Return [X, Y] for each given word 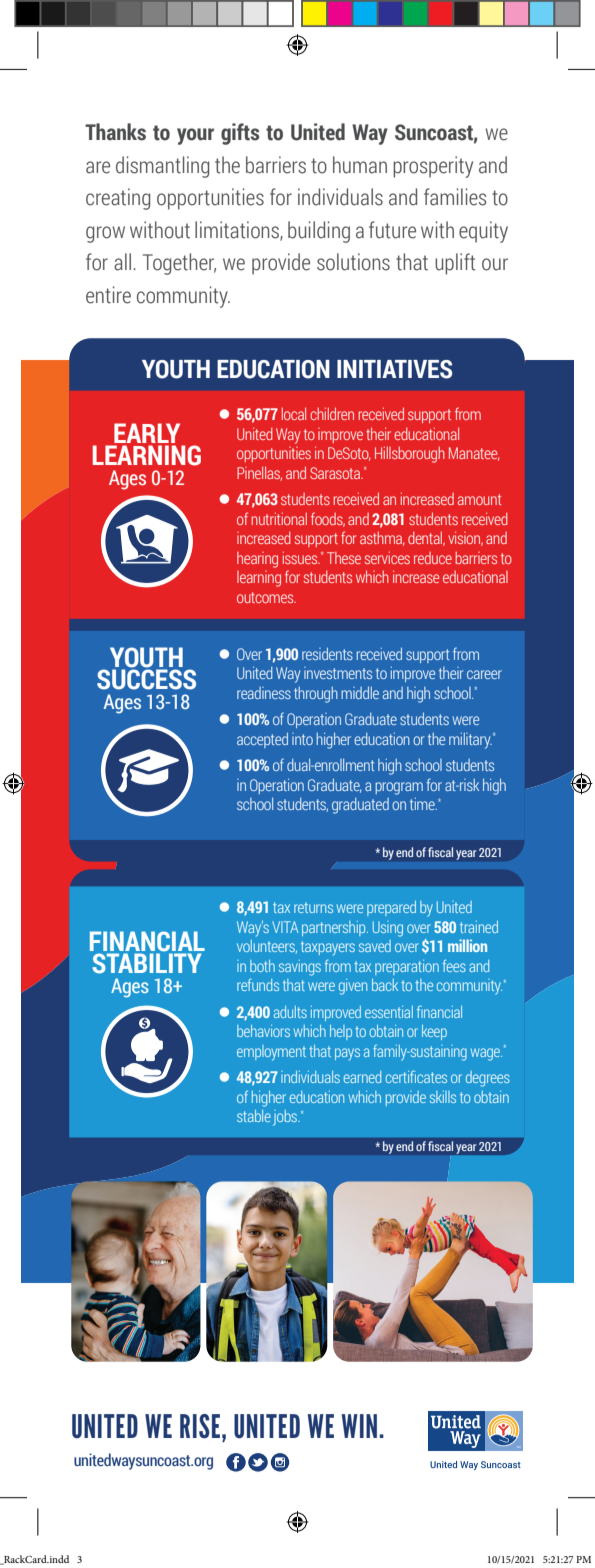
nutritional [279, 518]
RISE [201, 1426]
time [423, 804]
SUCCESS [146, 678]
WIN [359, 1426]
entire [108, 295]
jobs [286, 1118]
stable [254, 1116]
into [302, 739]
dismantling [162, 167]
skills [443, 1097]
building [319, 232]
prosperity [433, 167]
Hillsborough [410, 454]
